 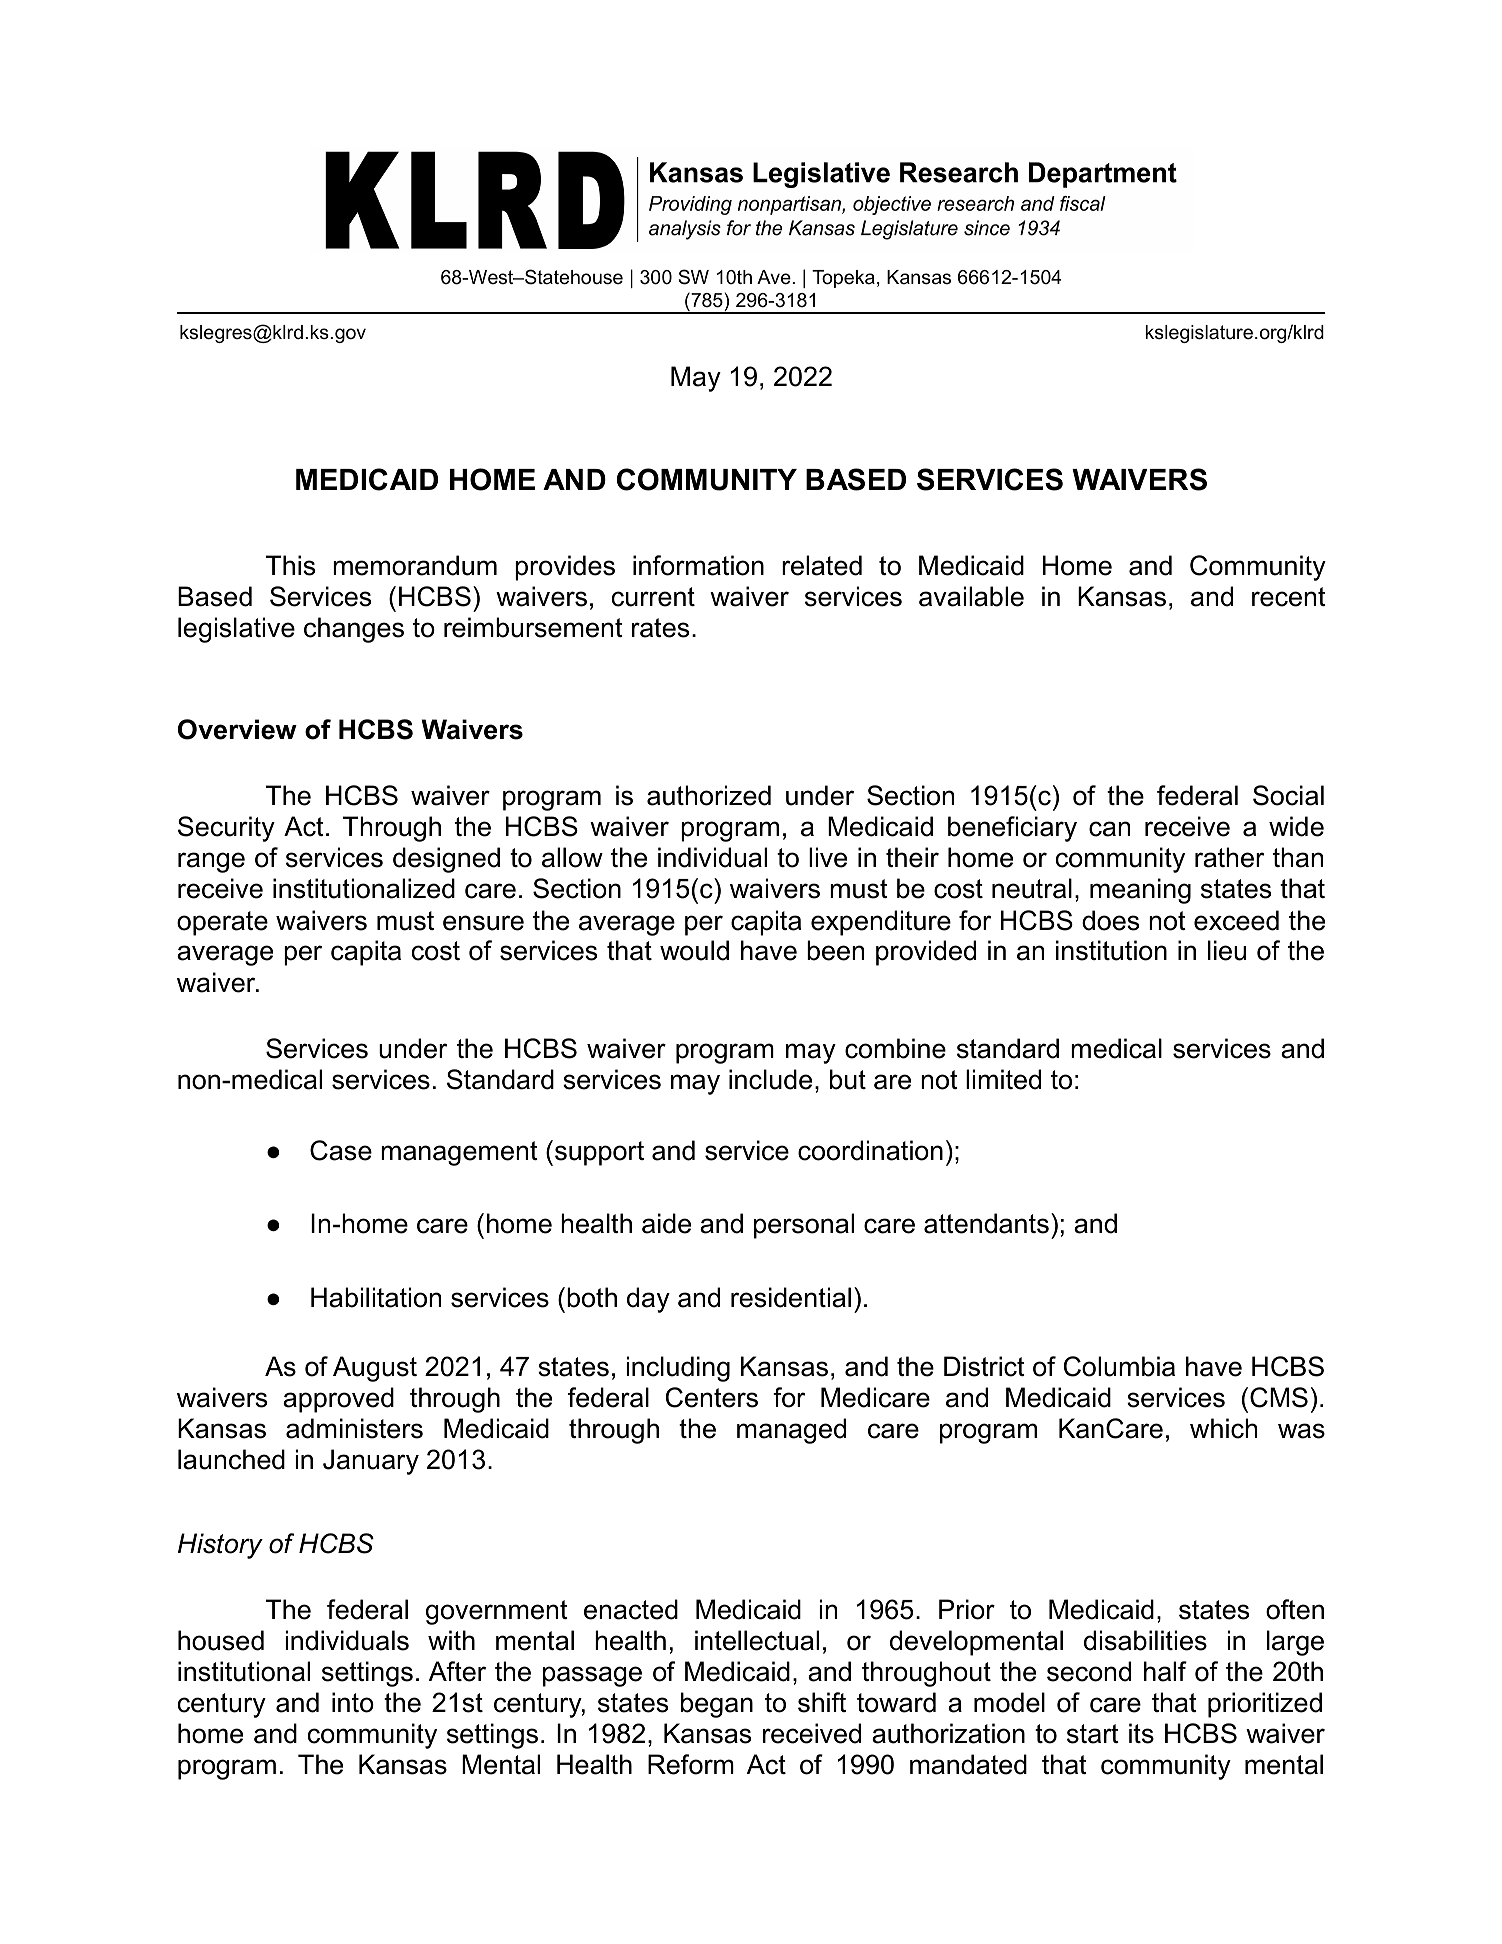 I want to click on include, so click(x=770, y=1079).
